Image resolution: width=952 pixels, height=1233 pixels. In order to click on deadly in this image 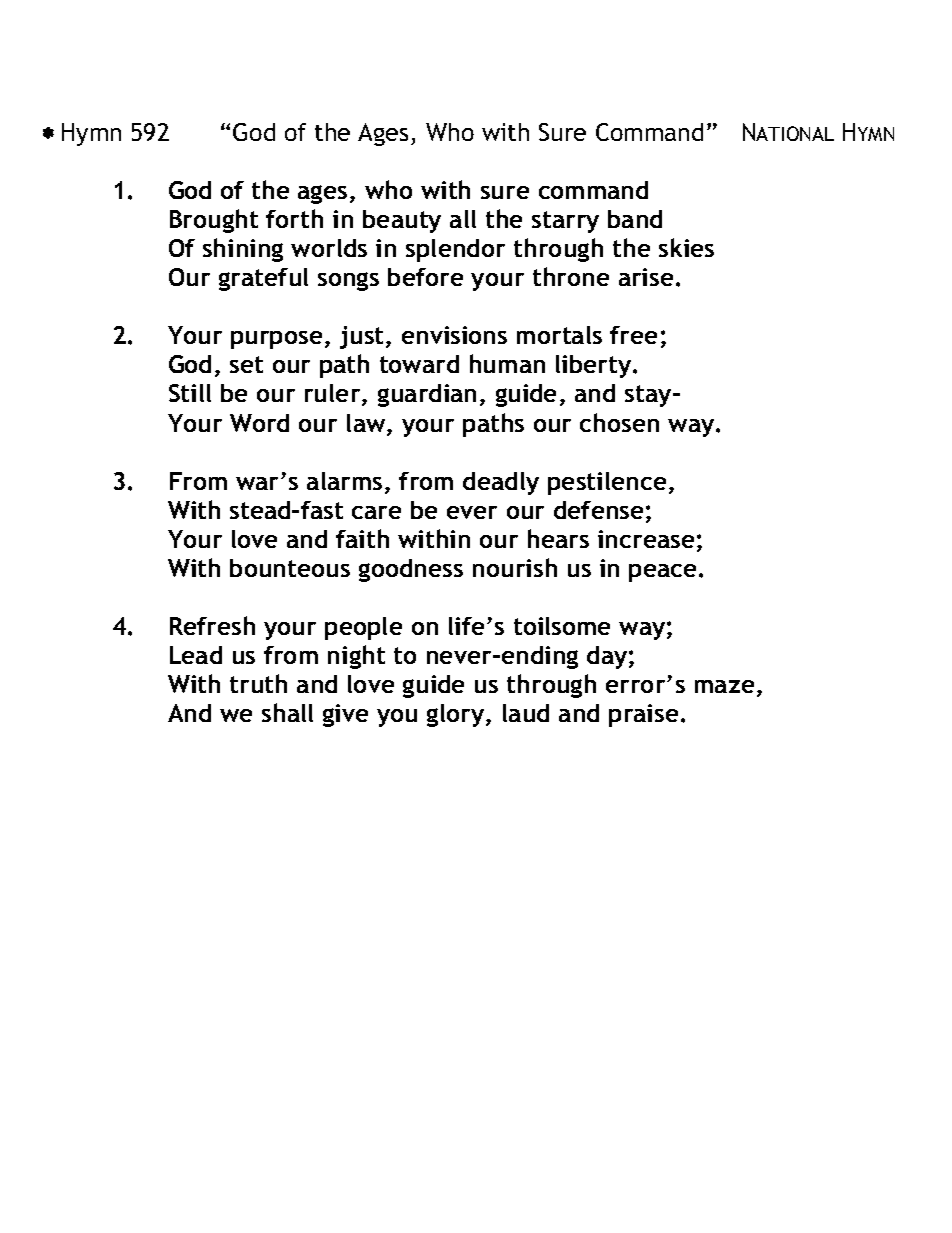, I will do `click(501, 483)`.
